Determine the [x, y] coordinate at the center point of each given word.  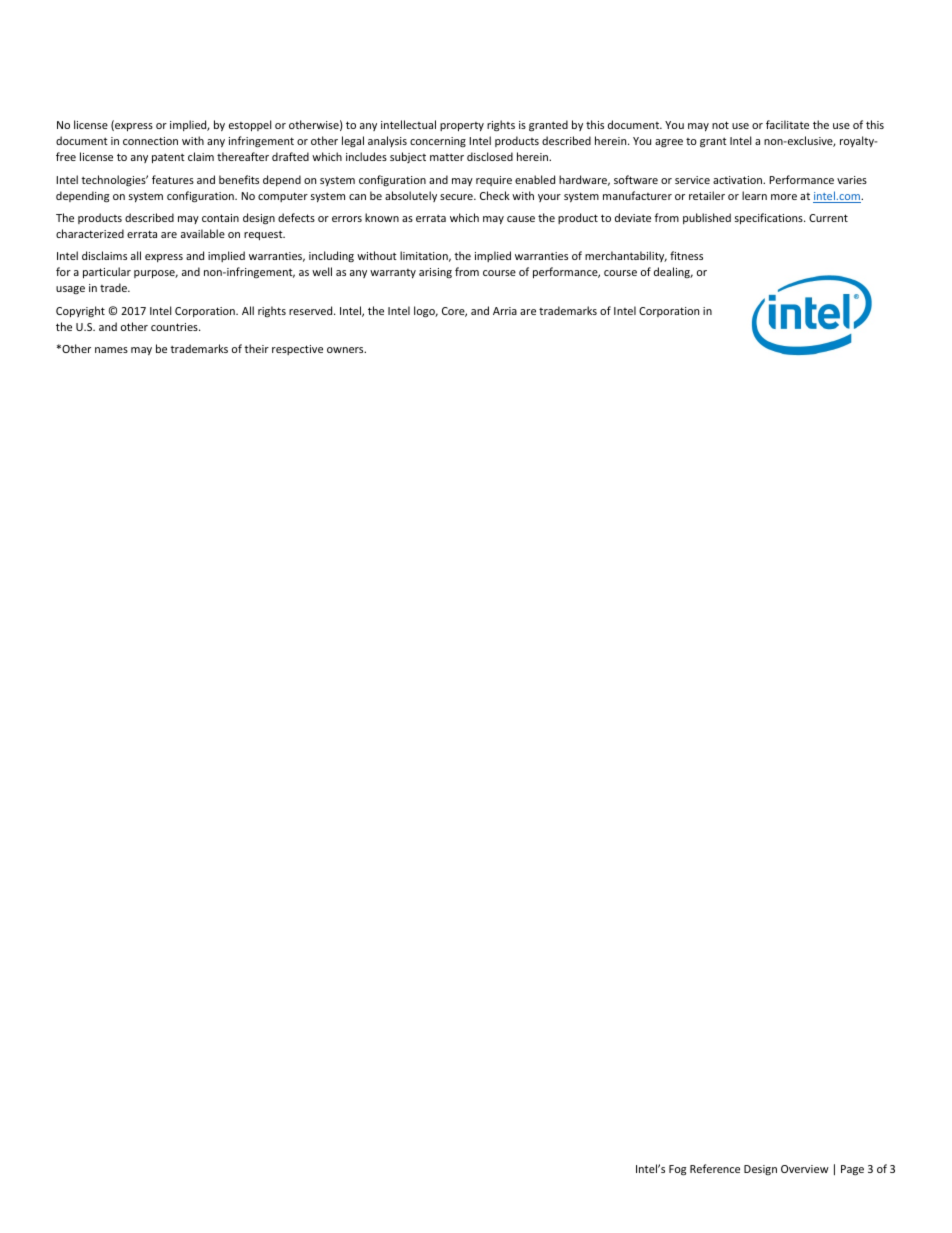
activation [739, 180]
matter [447, 157]
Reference [715, 1168]
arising [435, 273]
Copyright [80, 311]
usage [70, 290]
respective [297, 350]
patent [168, 158]
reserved [312, 310]
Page [852, 1170]
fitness [686, 255]
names [111, 350]
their [256, 348]
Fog [677, 1170]
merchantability [626, 256]
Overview [805, 1169]
